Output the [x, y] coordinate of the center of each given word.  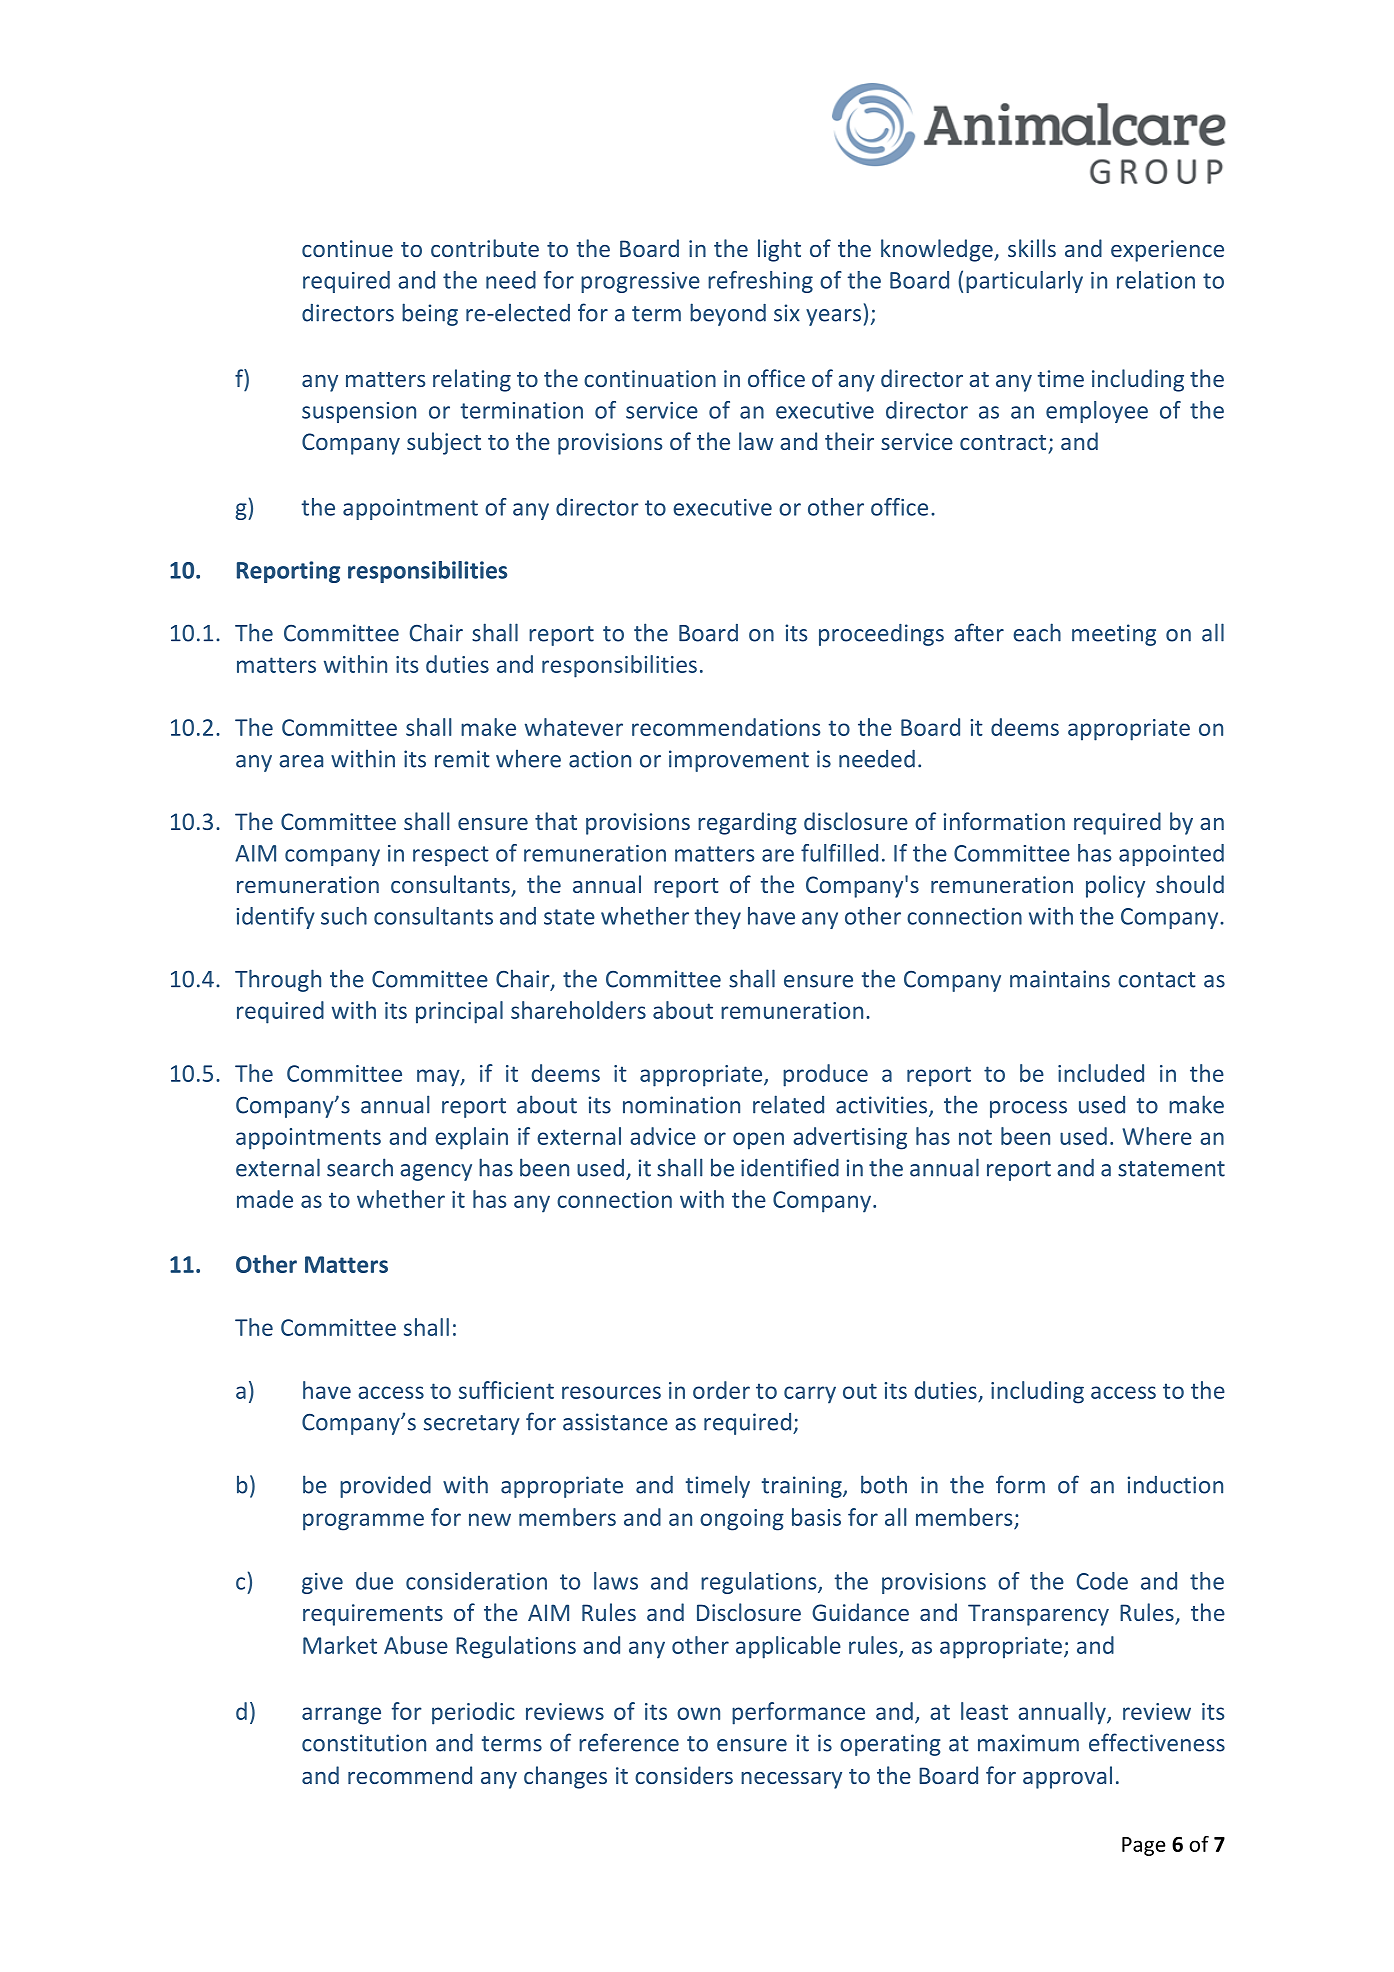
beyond [728, 314]
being [430, 314]
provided [385, 1487]
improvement [739, 761]
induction [1175, 1485]
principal [459, 1012]
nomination [681, 1105]
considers [684, 1775]
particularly [1024, 282]
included [1101, 1073]
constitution [364, 1743]
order [721, 1390]
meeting [1114, 635]
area [301, 761]
